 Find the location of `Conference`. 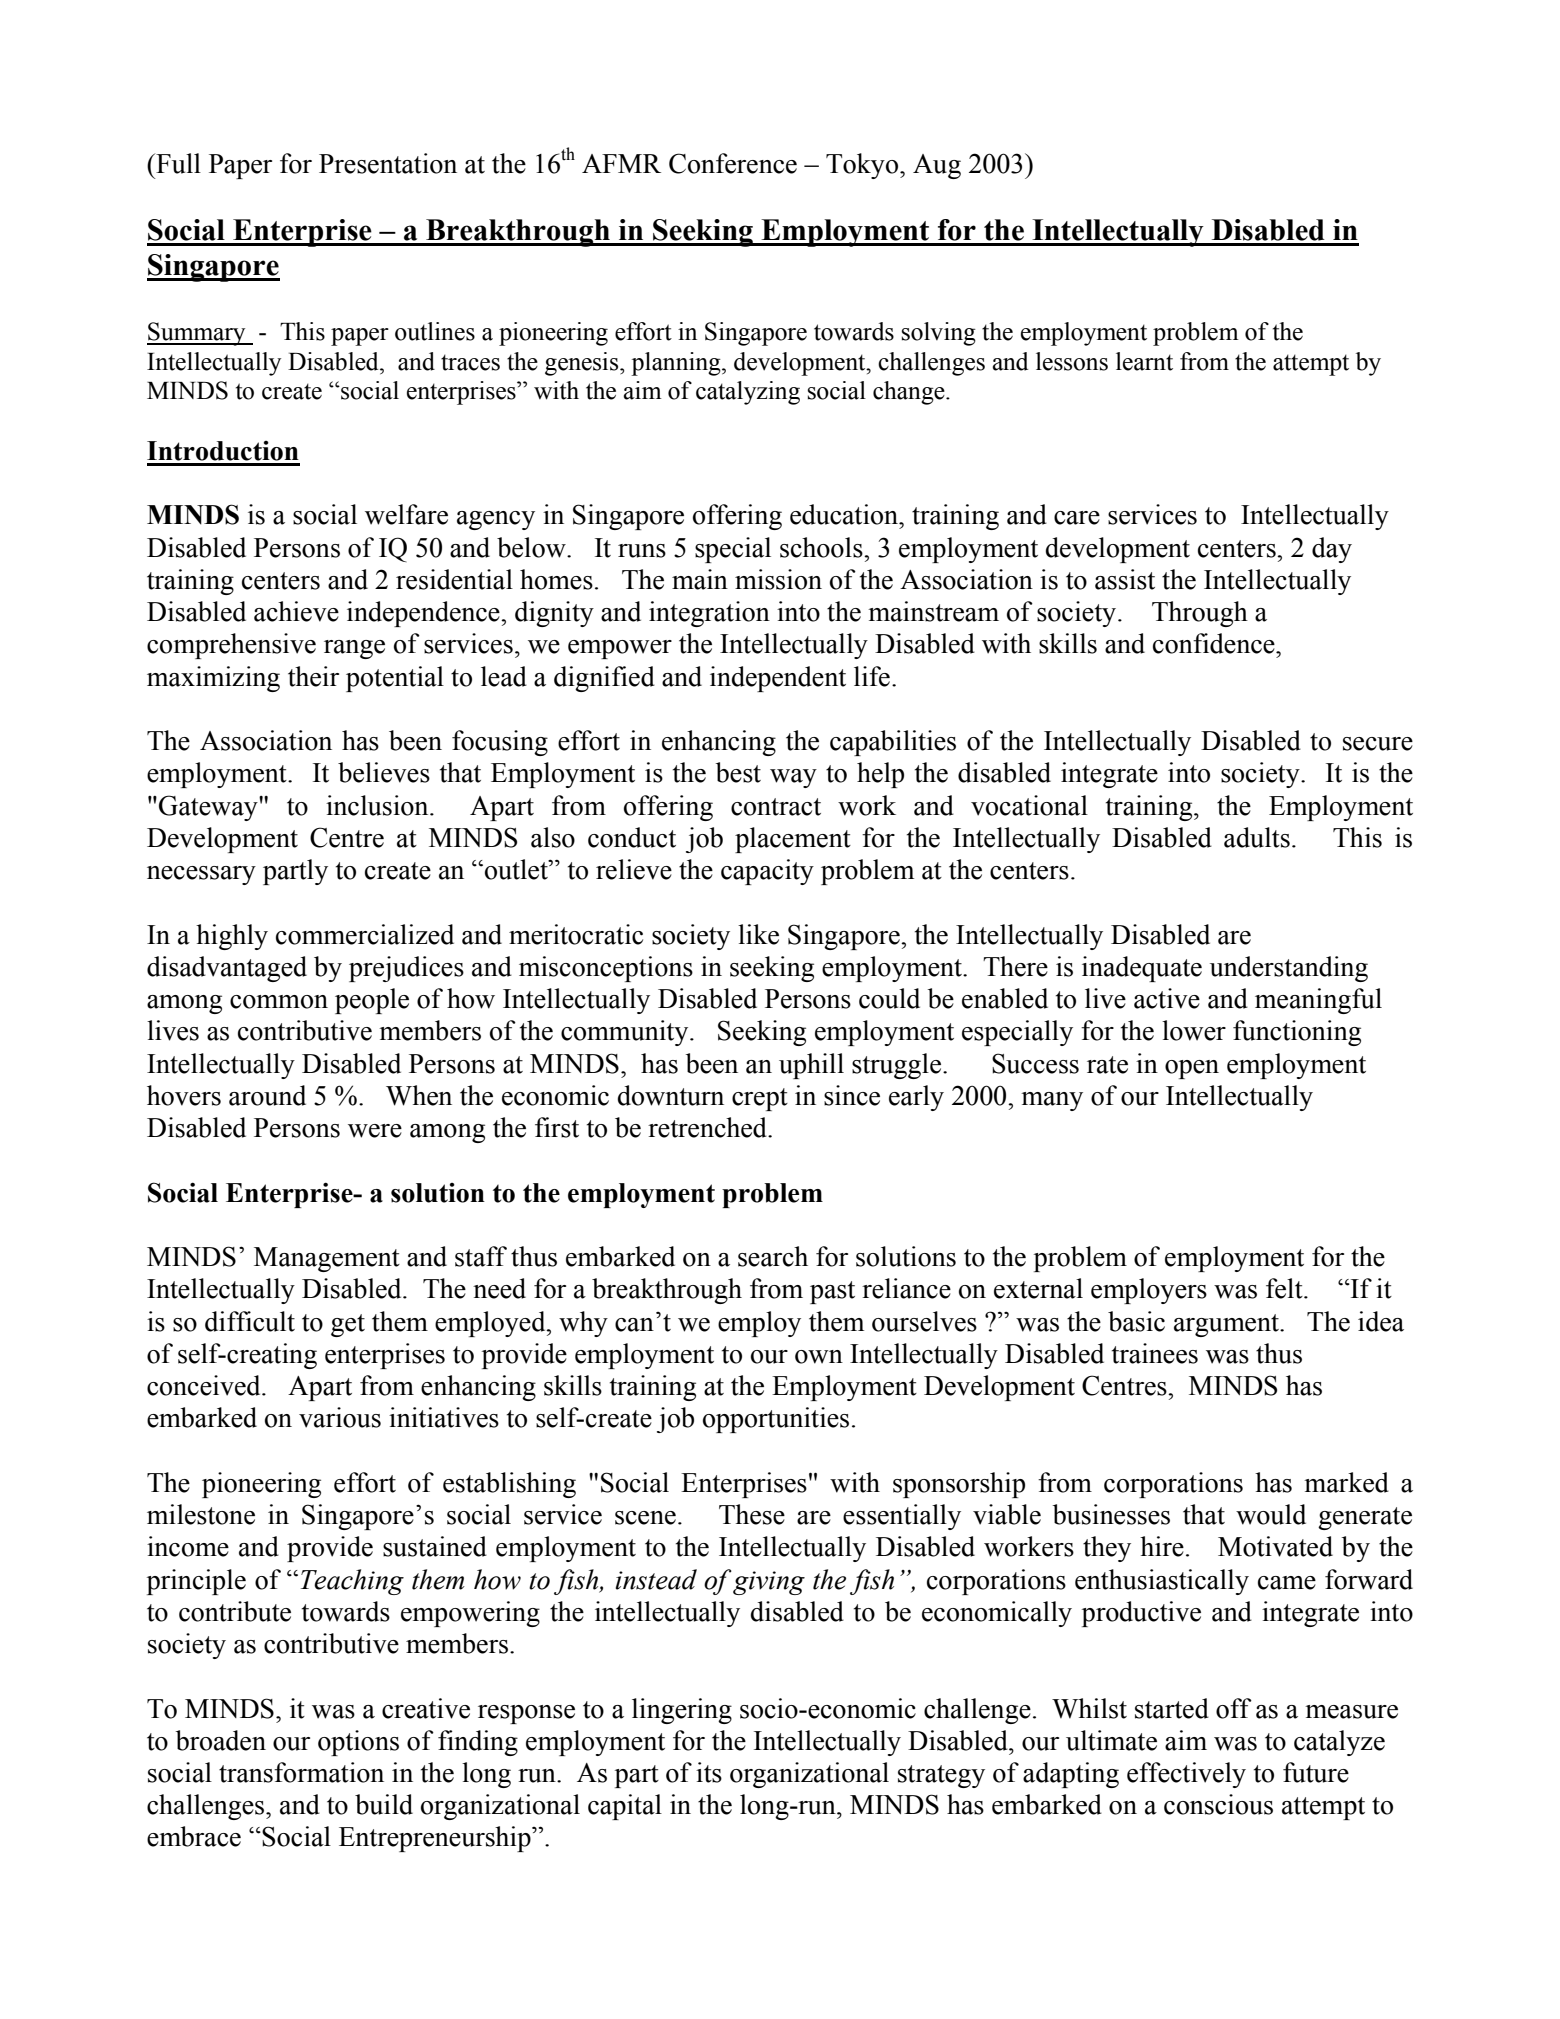

Conference is located at coordinates (733, 163).
